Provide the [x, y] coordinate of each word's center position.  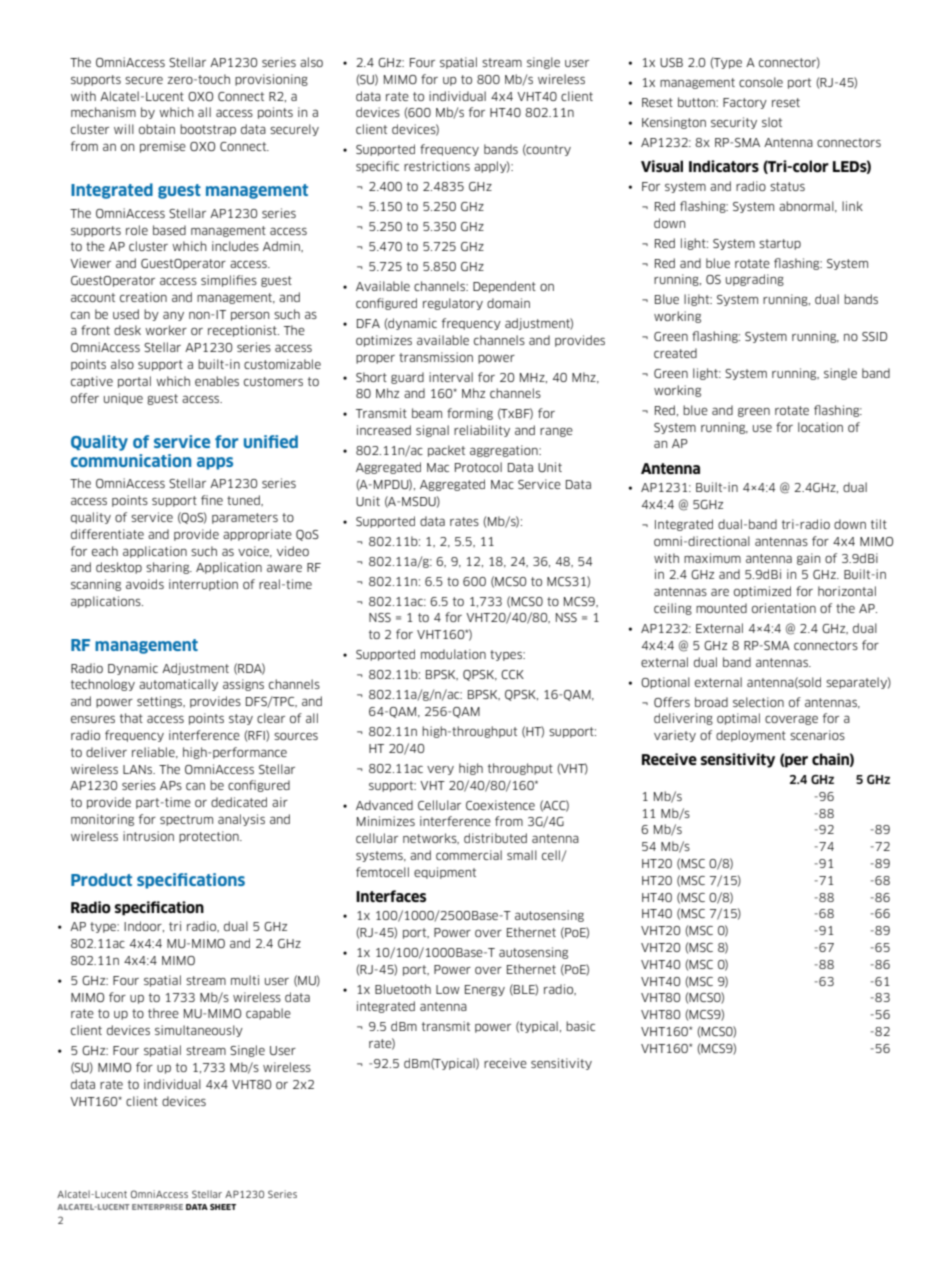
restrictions [437, 166]
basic [580, 1026]
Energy [485, 990]
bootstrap [208, 130]
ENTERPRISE [157, 1207]
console [761, 82]
